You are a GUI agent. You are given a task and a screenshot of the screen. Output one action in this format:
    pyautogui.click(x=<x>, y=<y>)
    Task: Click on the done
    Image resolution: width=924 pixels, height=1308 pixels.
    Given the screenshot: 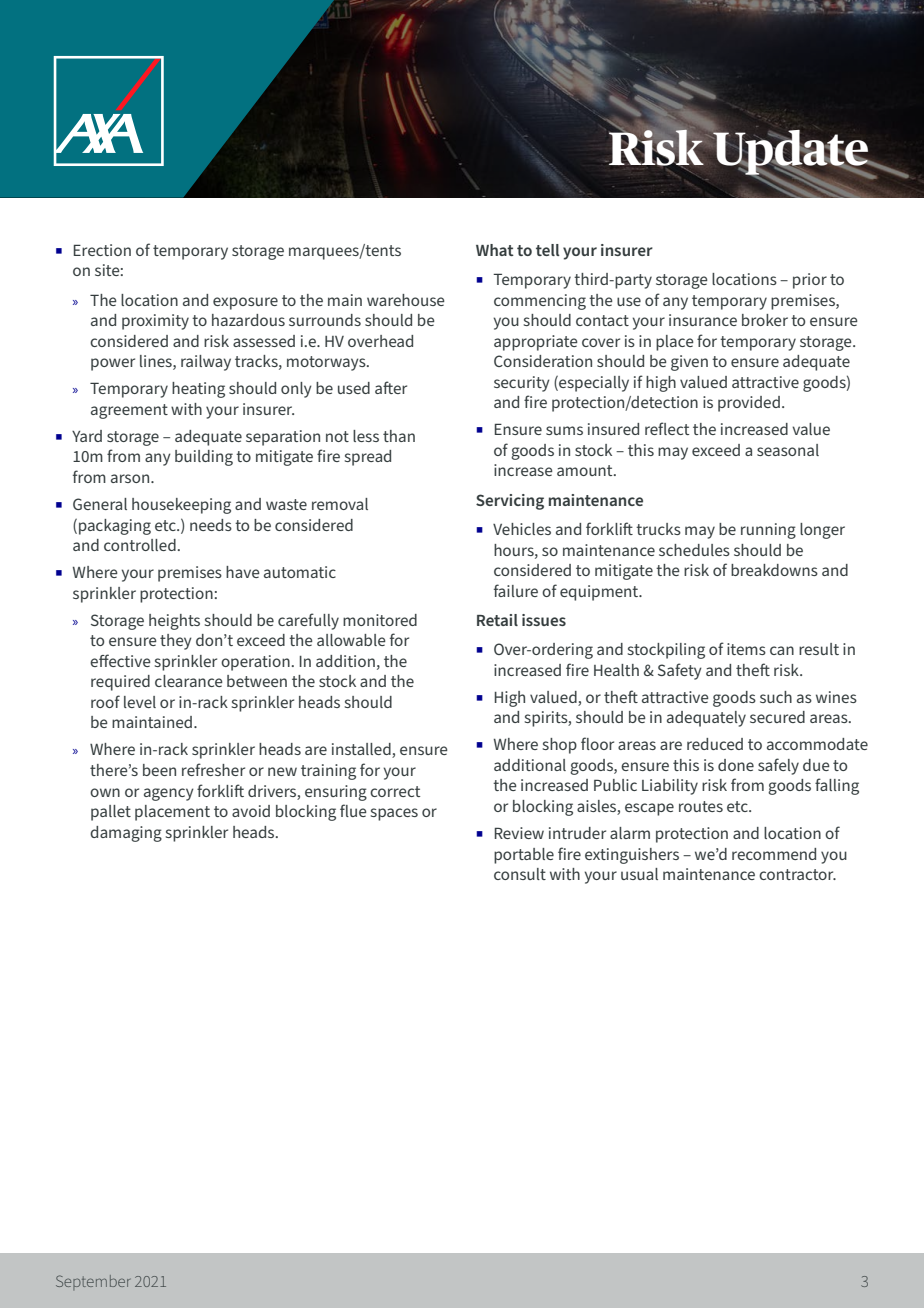 What is the action you would take?
    pyautogui.click(x=736, y=765)
